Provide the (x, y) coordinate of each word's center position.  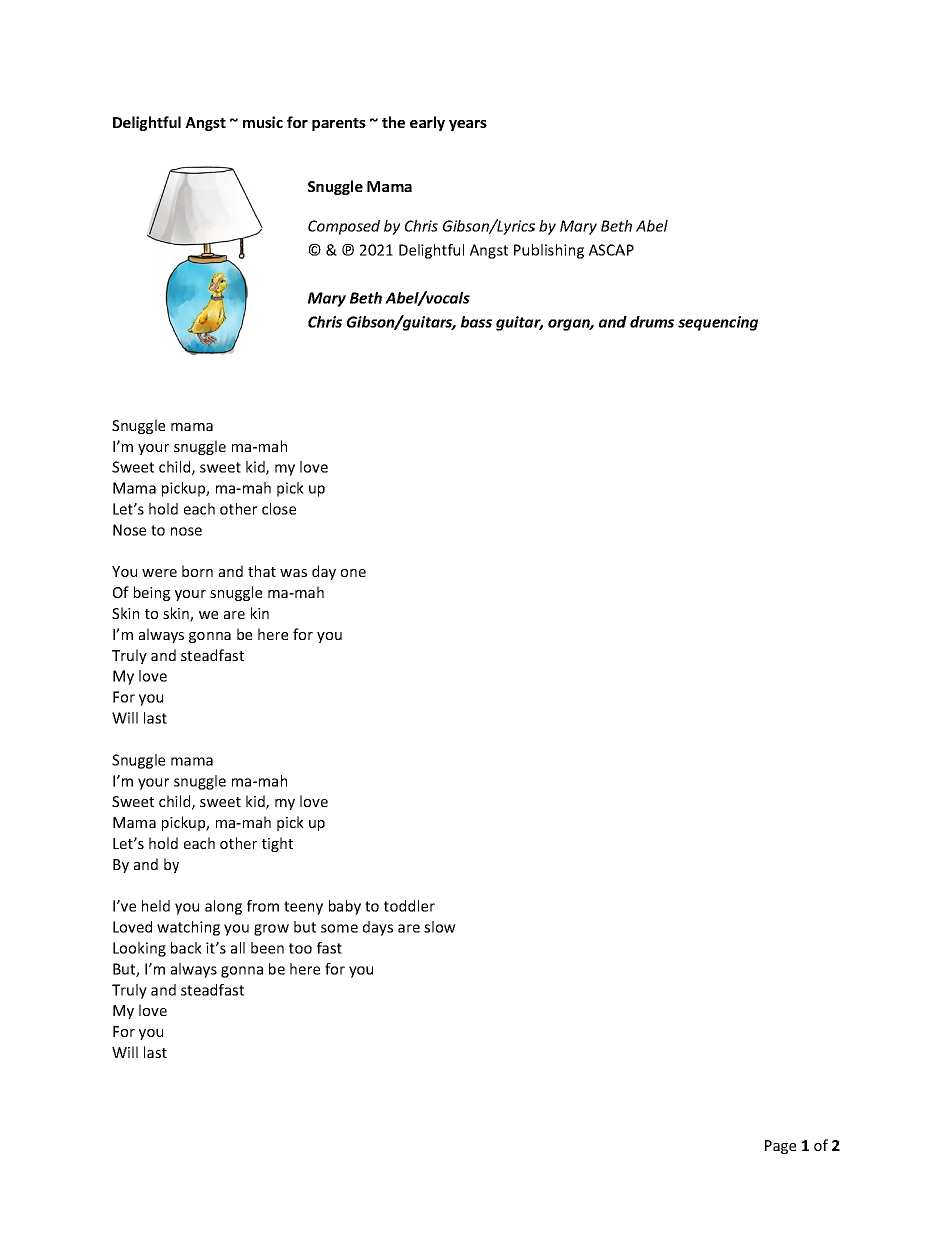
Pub (526, 250)
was (293, 573)
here (305, 969)
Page (780, 1147)
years (468, 125)
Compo (333, 227)
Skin (125, 613)
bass (476, 322)
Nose (129, 530)
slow (440, 927)
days (378, 928)
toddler (409, 906)
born (197, 571)
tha (260, 571)
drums (652, 322)
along (223, 907)
